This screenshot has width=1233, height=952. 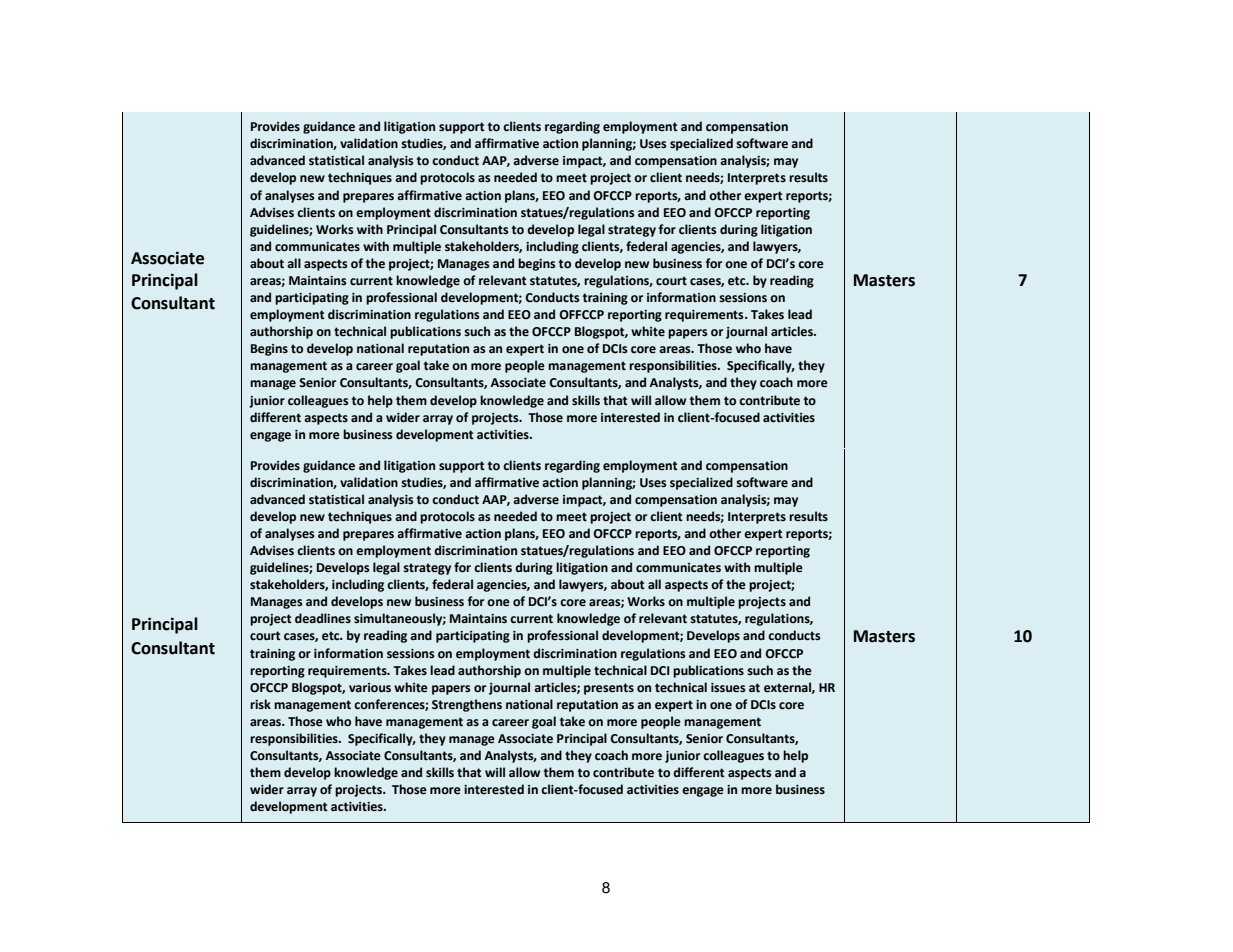 What do you see at coordinates (609, 689) in the screenshot?
I see `presents` at bounding box center [609, 689].
